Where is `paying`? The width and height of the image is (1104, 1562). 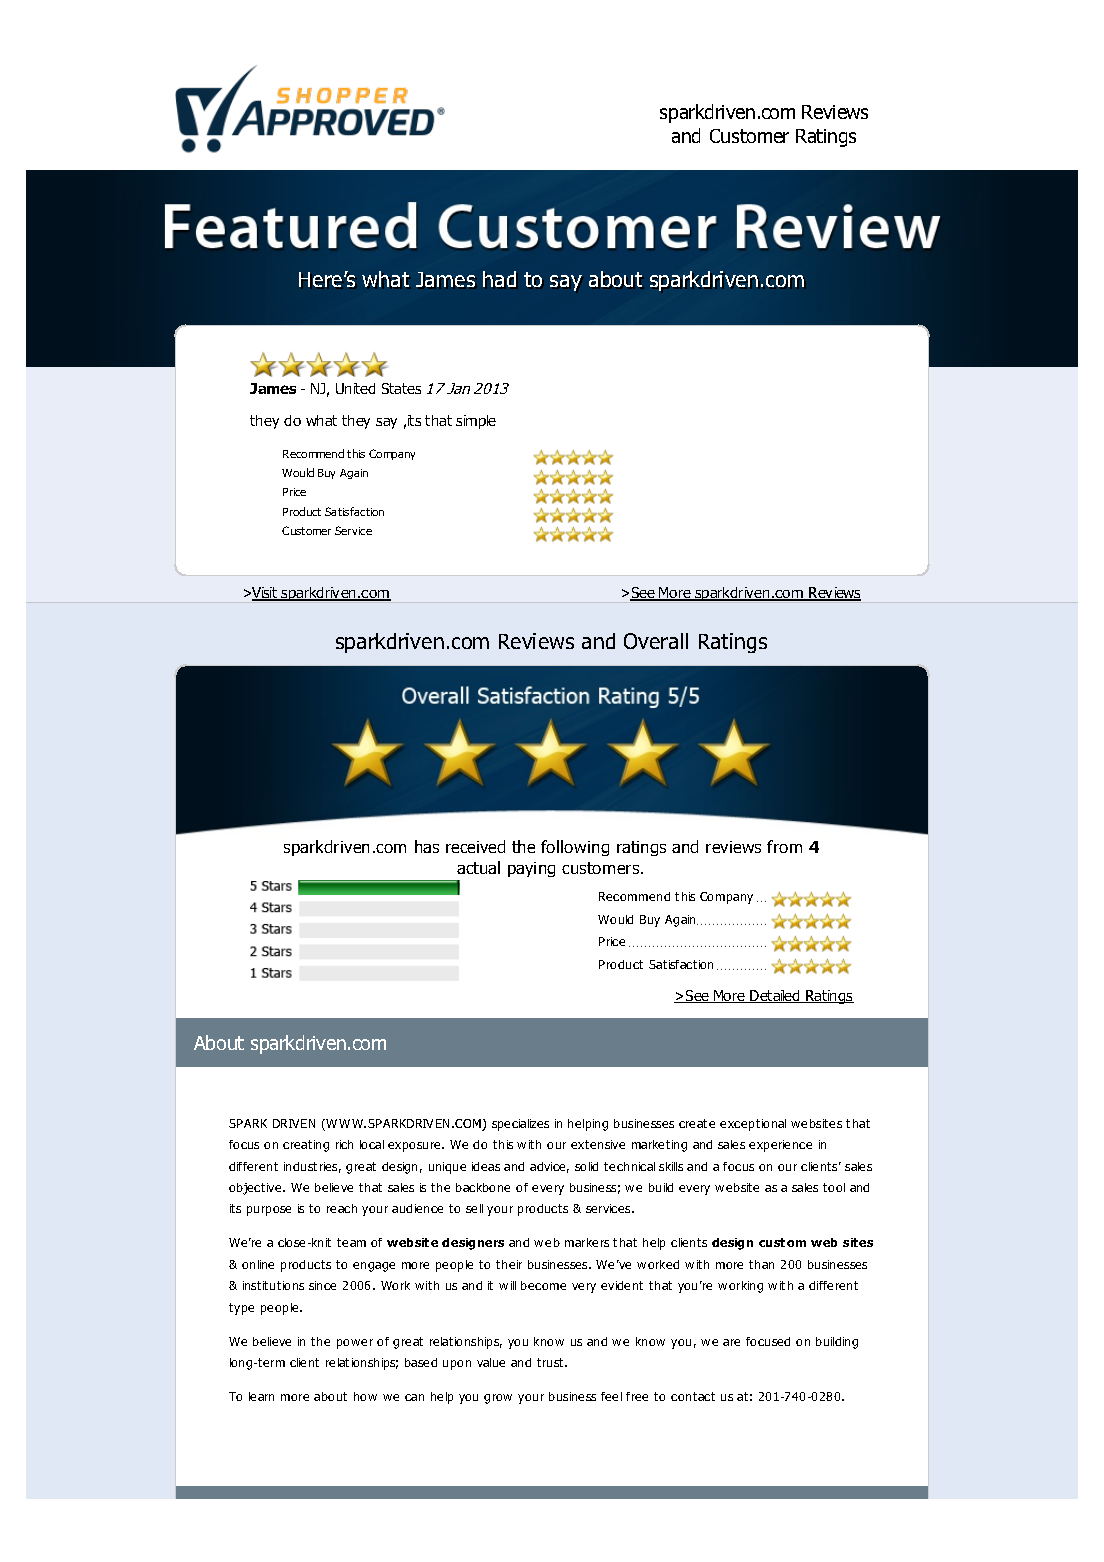
paying is located at coordinates (531, 869).
